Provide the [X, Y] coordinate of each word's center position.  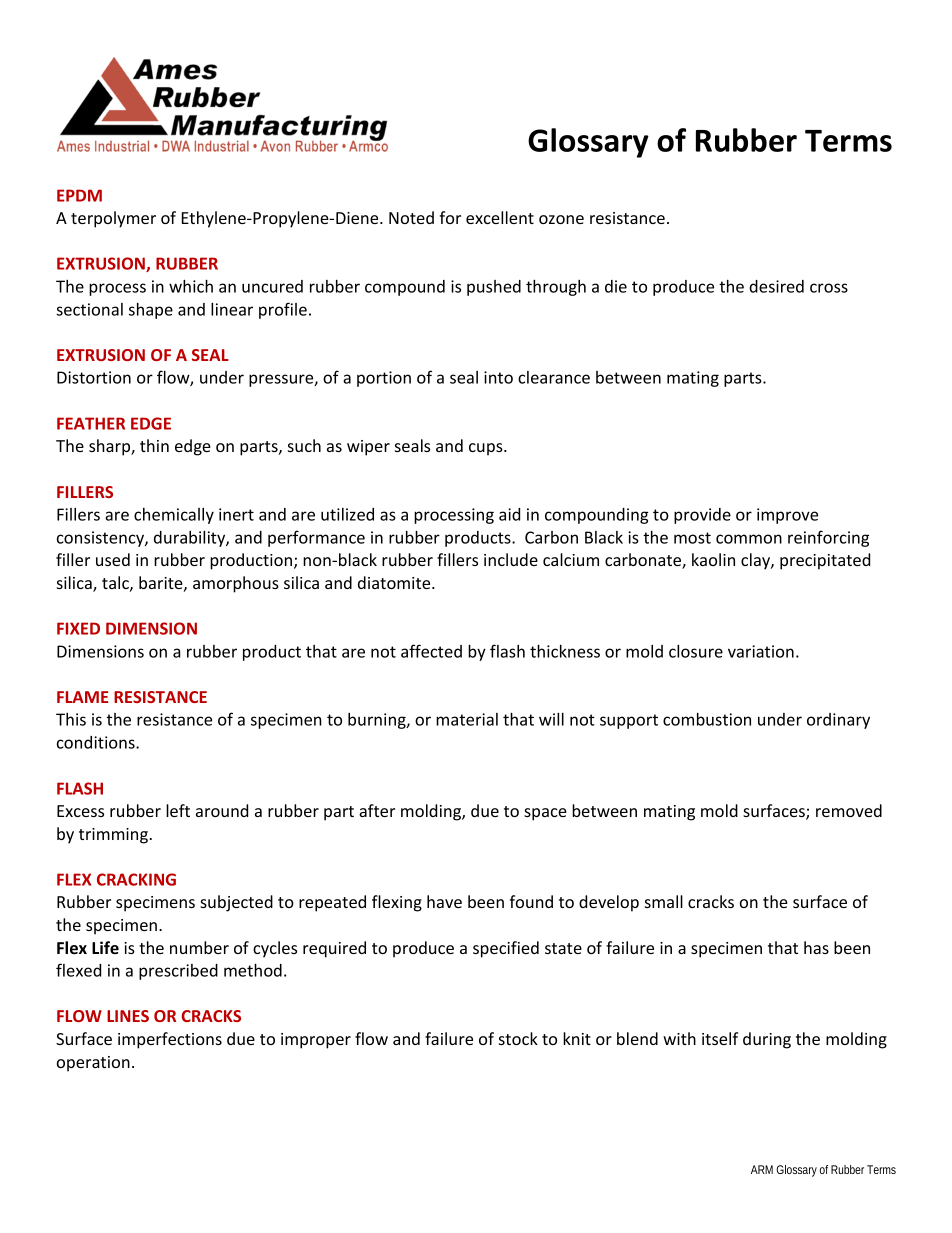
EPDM [79, 195]
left [178, 810]
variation [761, 651]
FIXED [78, 628]
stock [518, 1038]
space [545, 814]
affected [431, 651]
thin [154, 445]
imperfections [170, 1040]
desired [776, 286]
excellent [500, 217]
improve [787, 516]
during [767, 1040]
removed [849, 810]
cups [487, 449]
